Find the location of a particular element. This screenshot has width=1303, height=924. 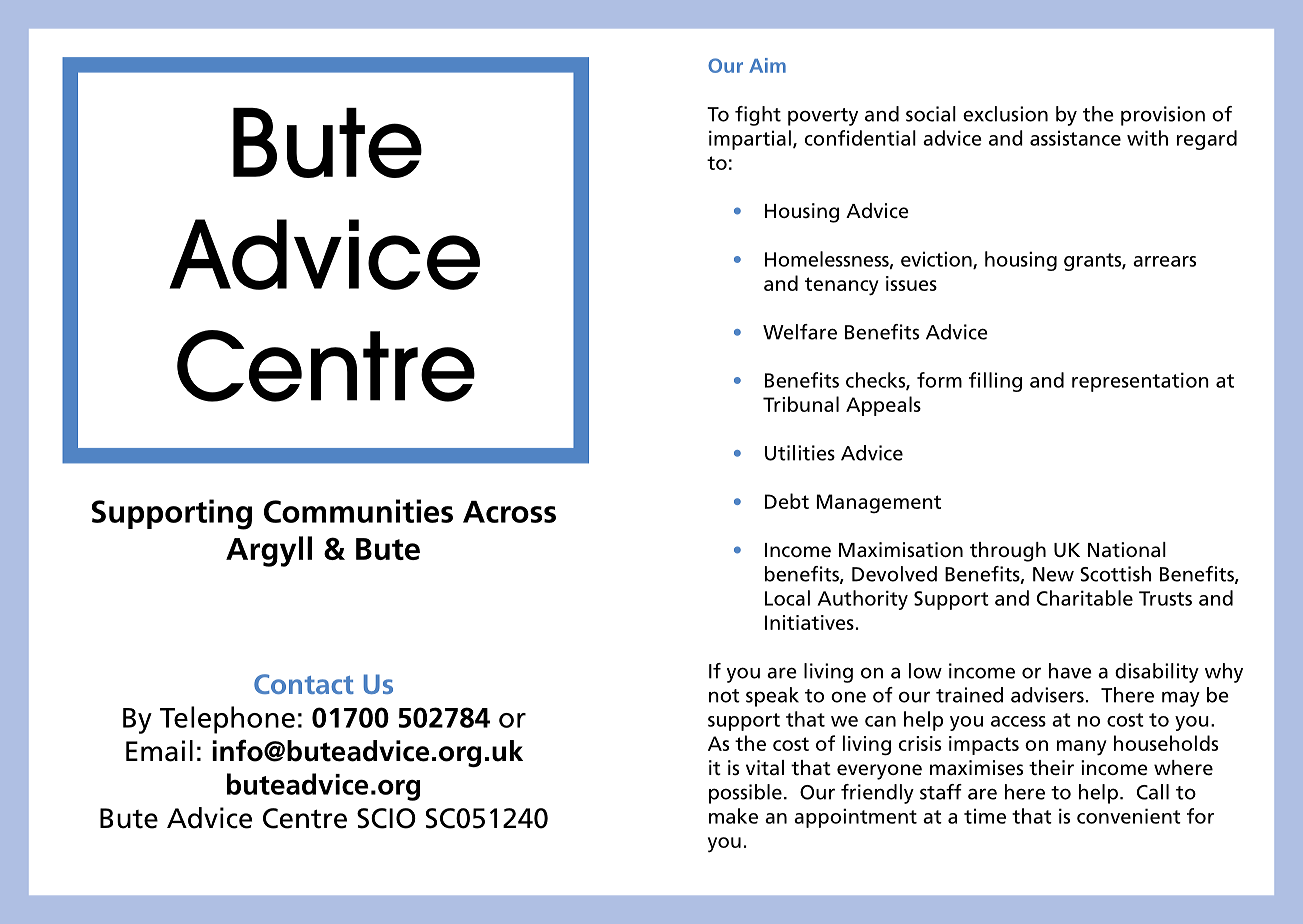

Welfare is located at coordinates (800, 332).
